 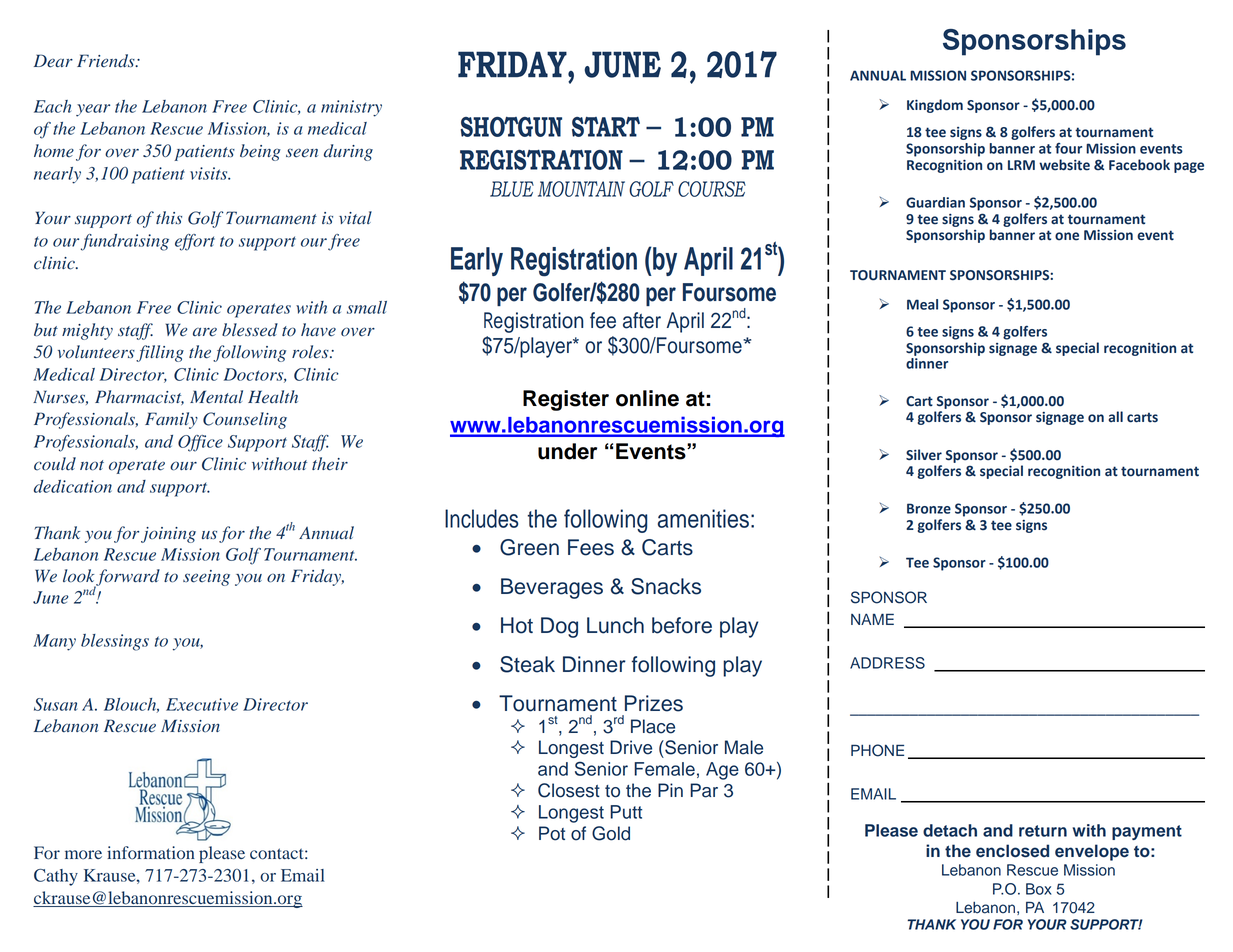 I want to click on START, so click(x=606, y=127).
